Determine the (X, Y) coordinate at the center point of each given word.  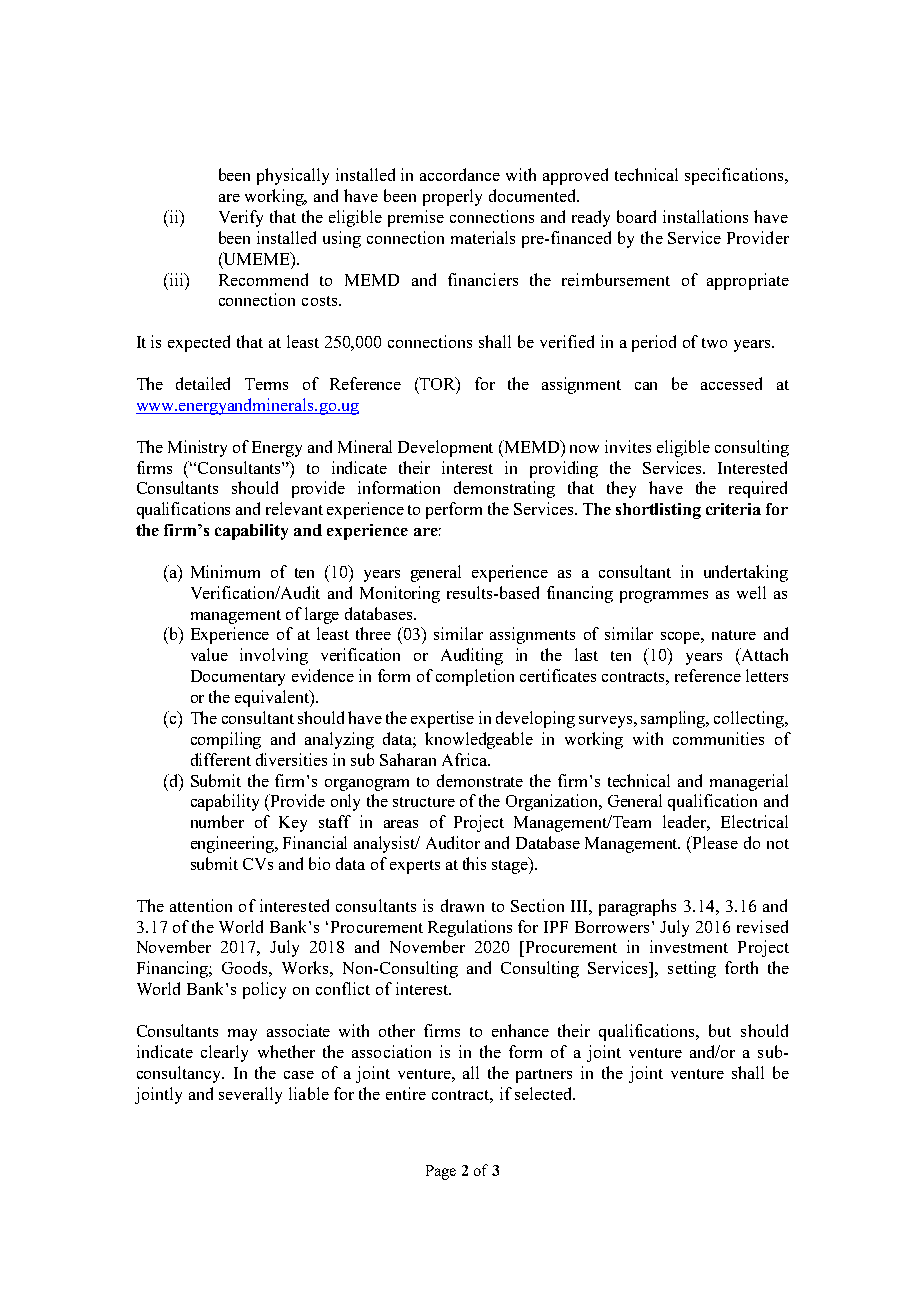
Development (445, 448)
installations (705, 216)
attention (201, 905)
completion (475, 677)
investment (689, 946)
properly (452, 197)
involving (274, 656)
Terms (266, 384)
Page (441, 1172)
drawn (462, 905)
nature (734, 635)
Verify (241, 218)
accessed (731, 383)
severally (250, 1095)
